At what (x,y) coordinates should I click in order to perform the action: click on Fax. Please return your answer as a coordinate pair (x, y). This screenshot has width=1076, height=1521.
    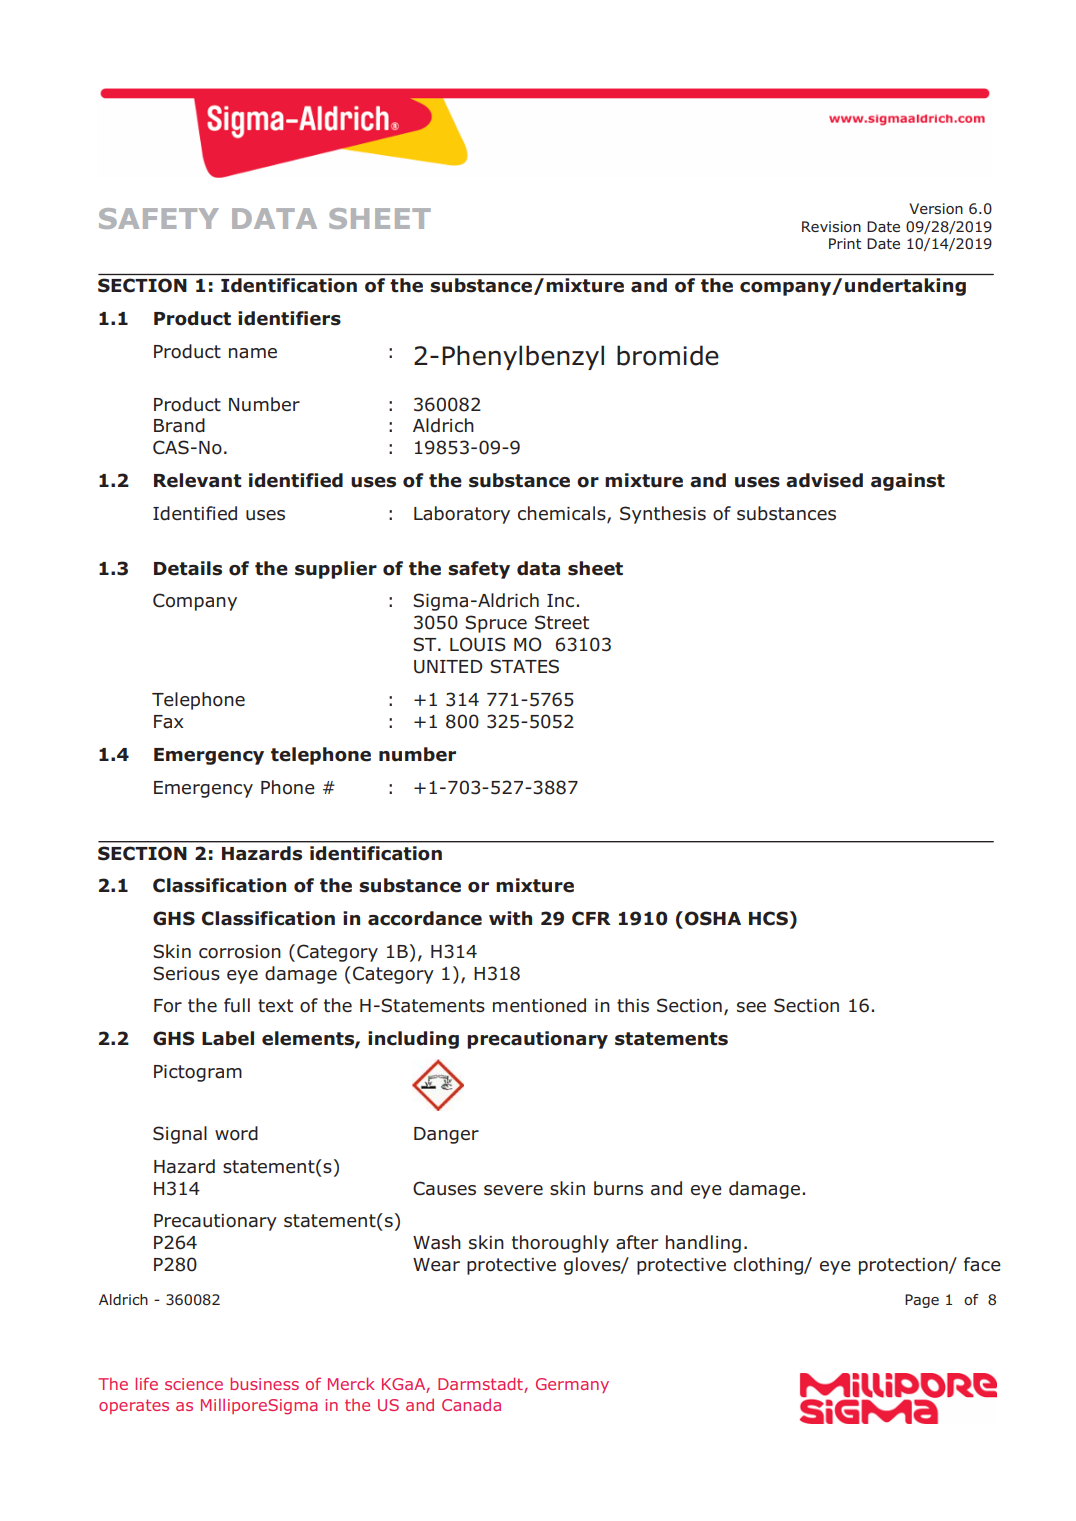
    Looking at the image, I should click on (168, 722).
